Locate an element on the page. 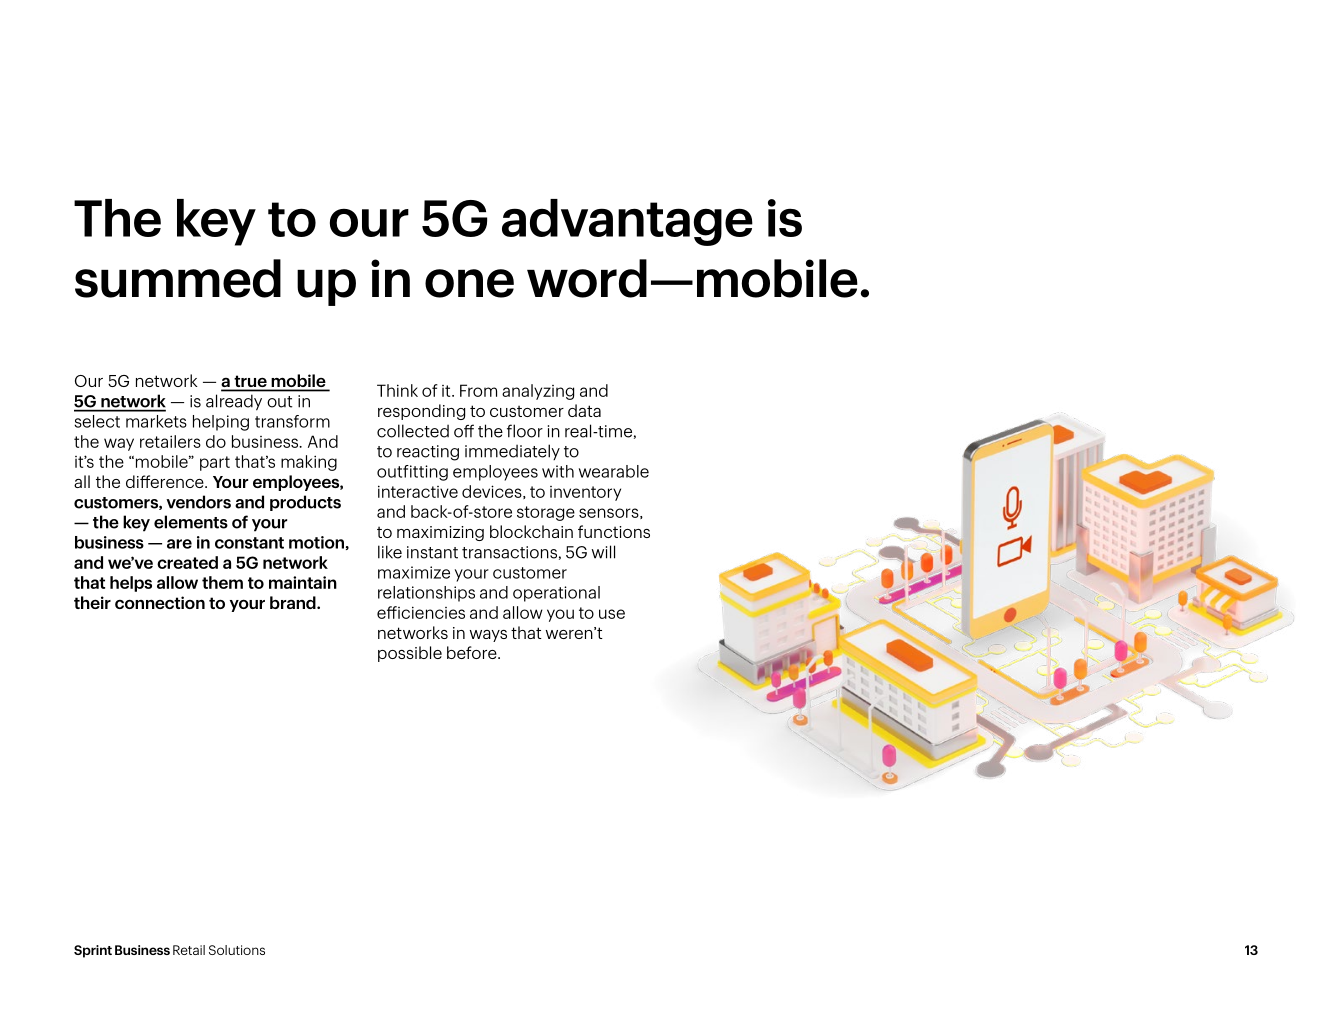 This page has width=1332, height=1029. summed is located at coordinates (178, 278).
